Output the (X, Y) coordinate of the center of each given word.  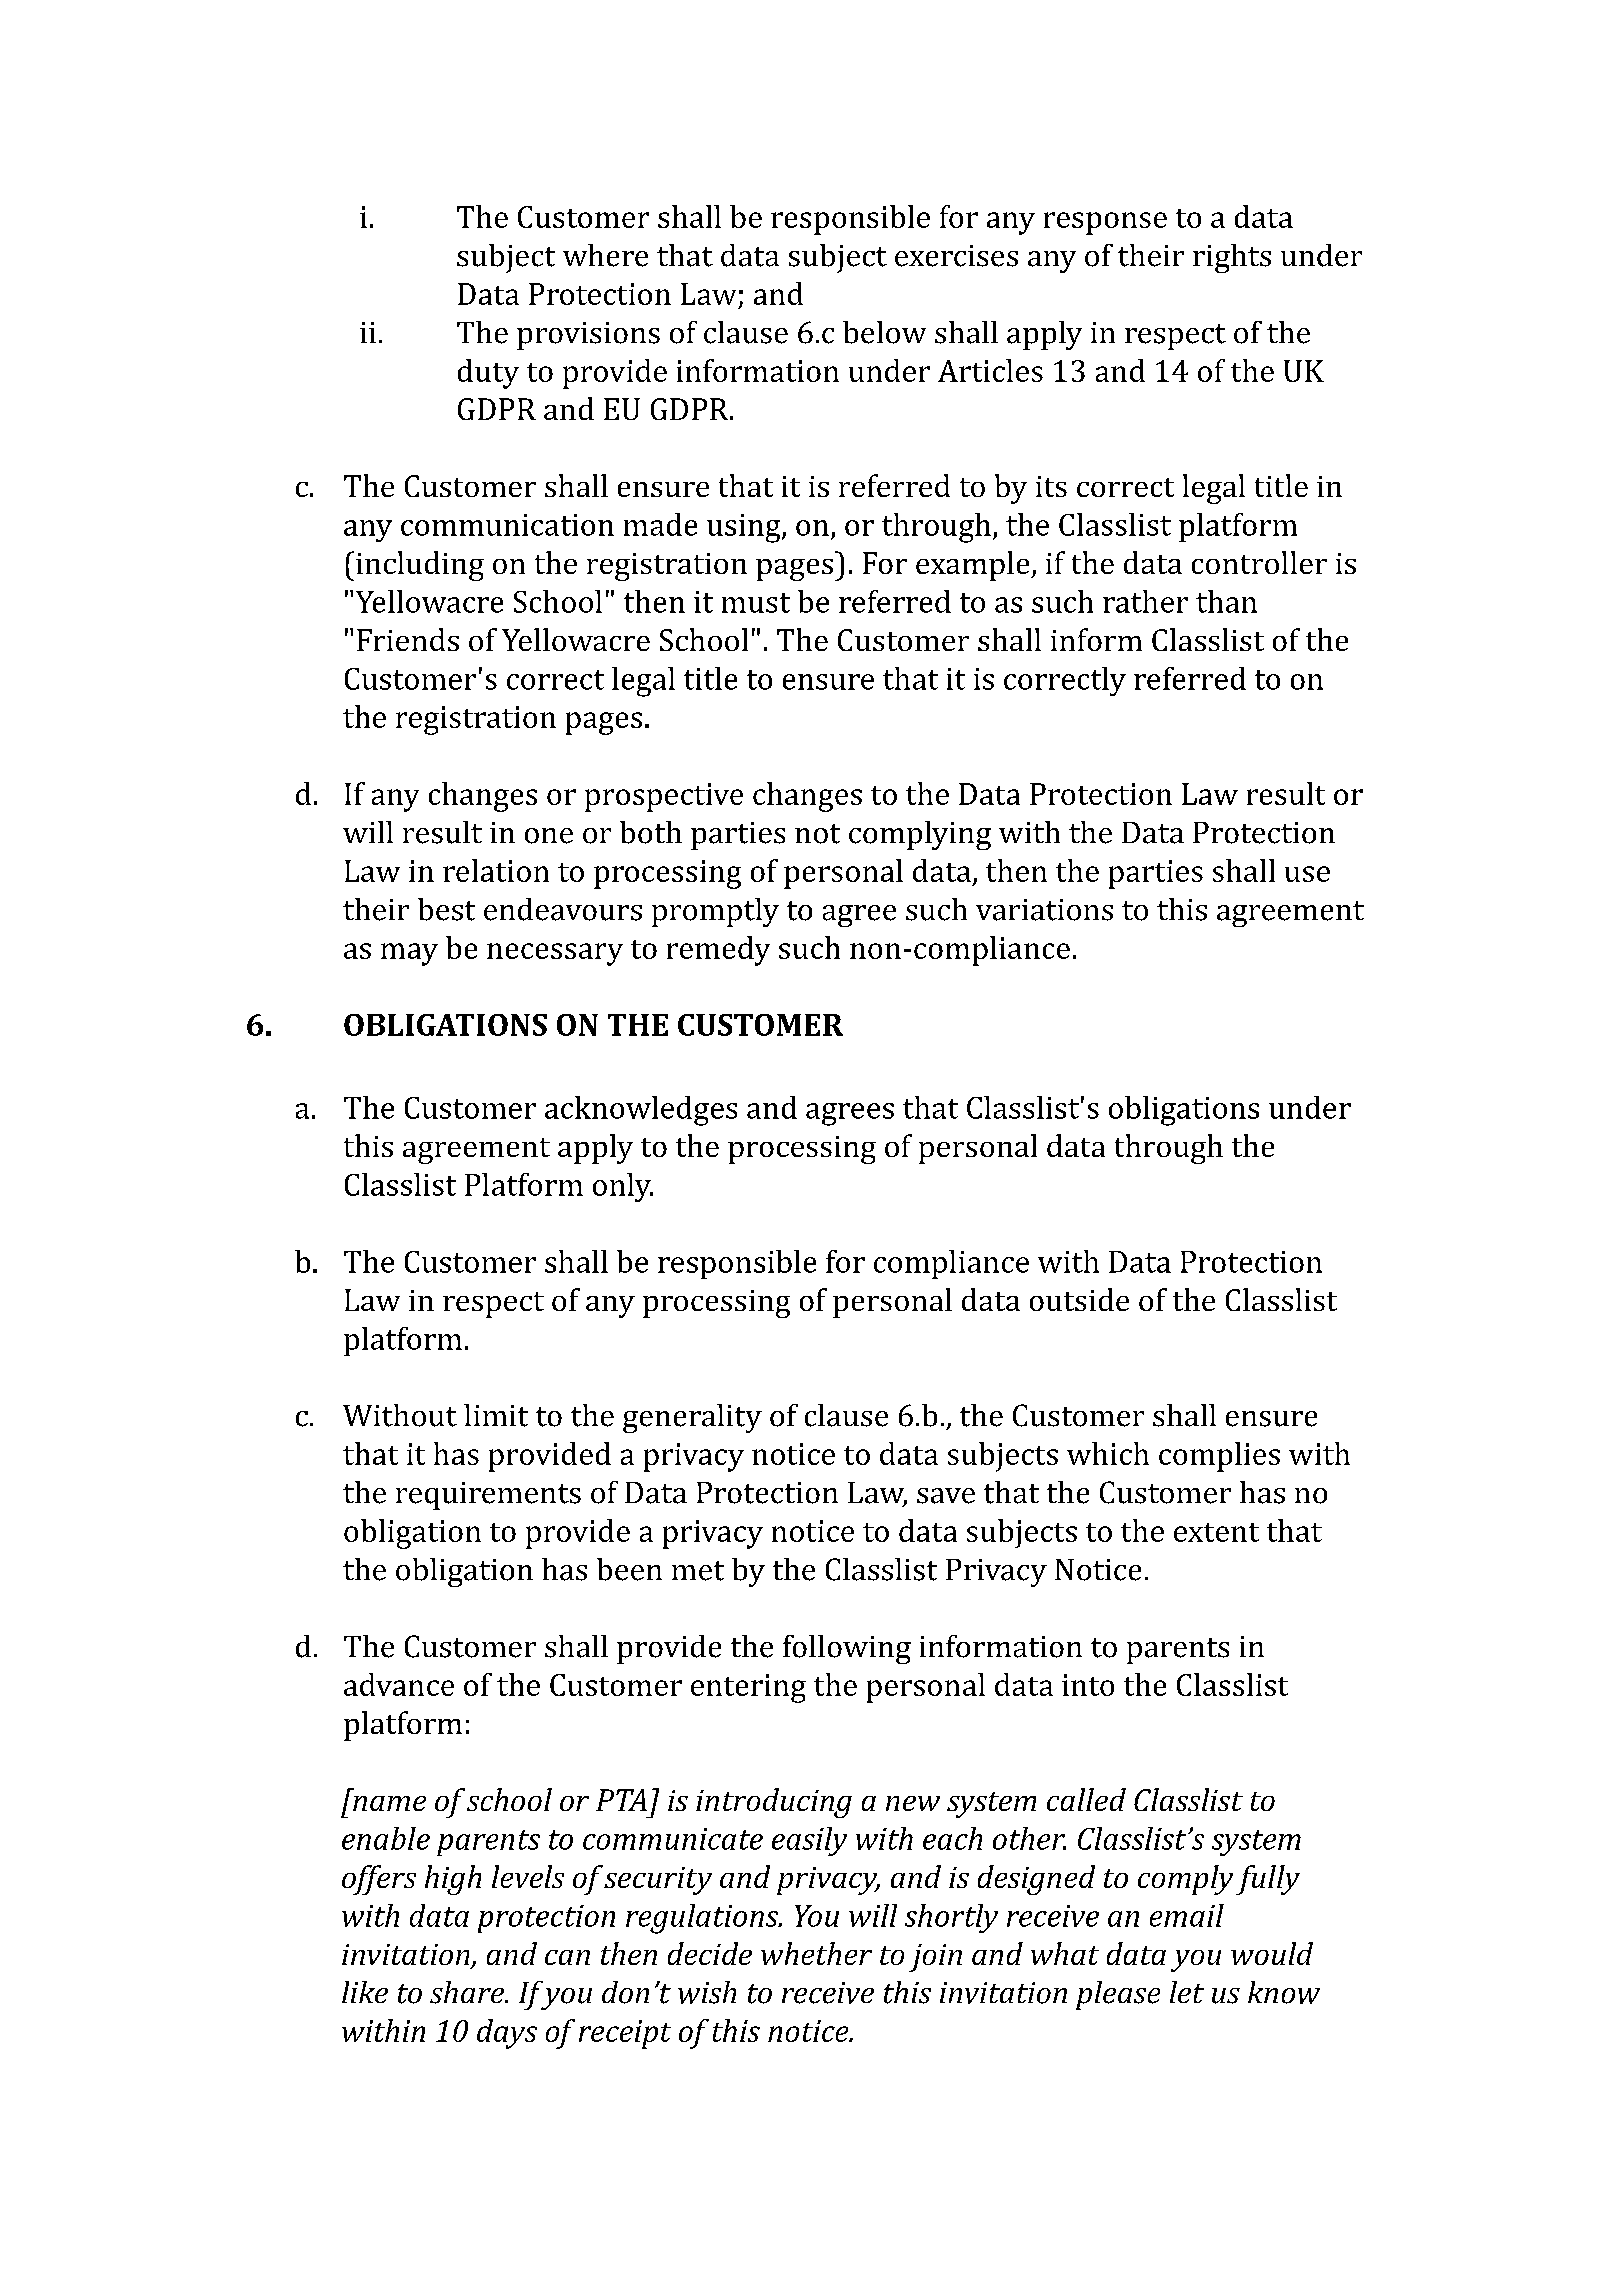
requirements (488, 1496)
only (623, 1187)
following (847, 1649)
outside (1079, 1299)
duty (488, 374)
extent (1216, 1532)
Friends (408, 639)
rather (1145, 601)
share (468, 1992)
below (884, 332)
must (756, 603)
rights (1232, 258)
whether (816, 1953)
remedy (718, 951)
